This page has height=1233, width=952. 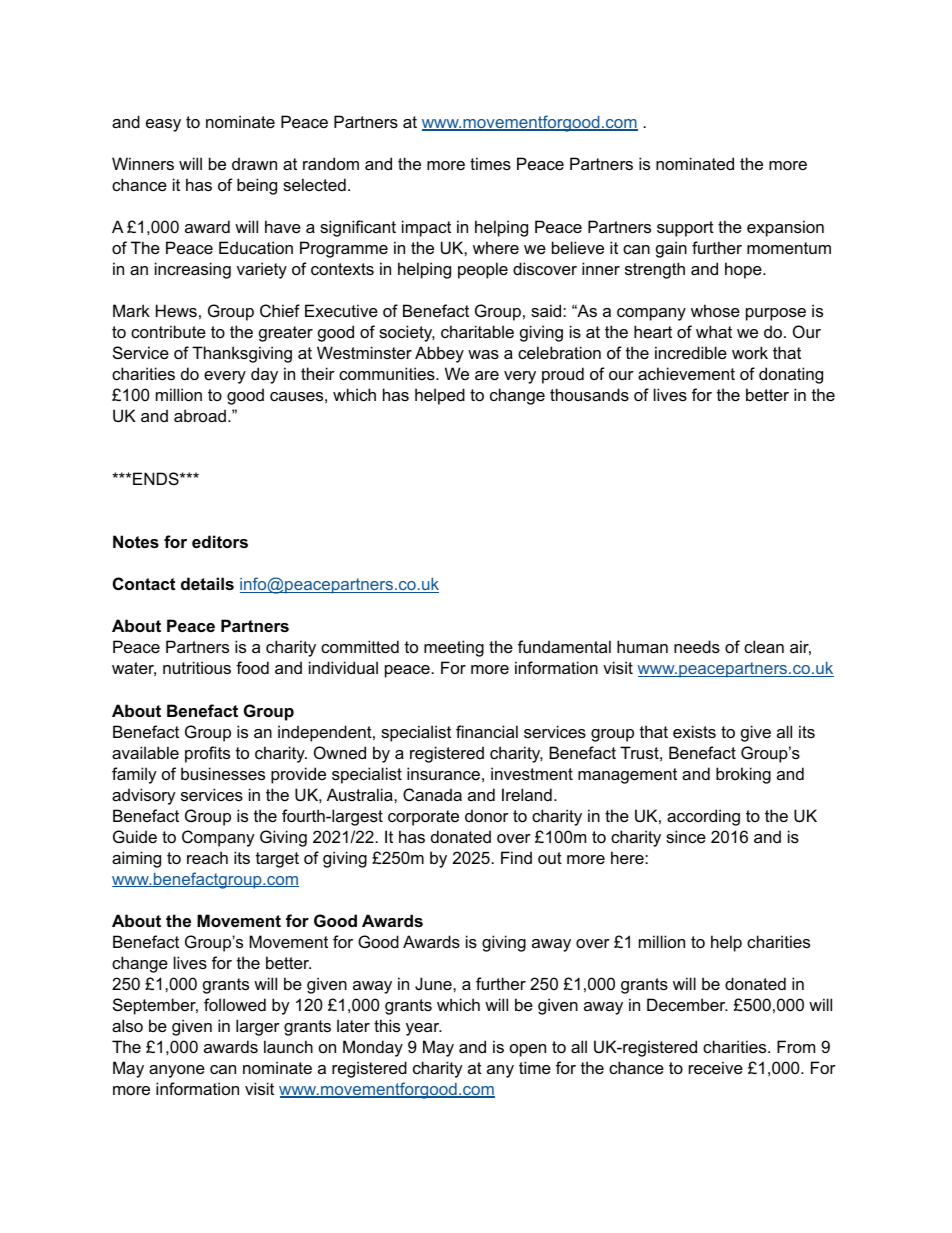 I want to click on impact, so click(x=426, y=228).
